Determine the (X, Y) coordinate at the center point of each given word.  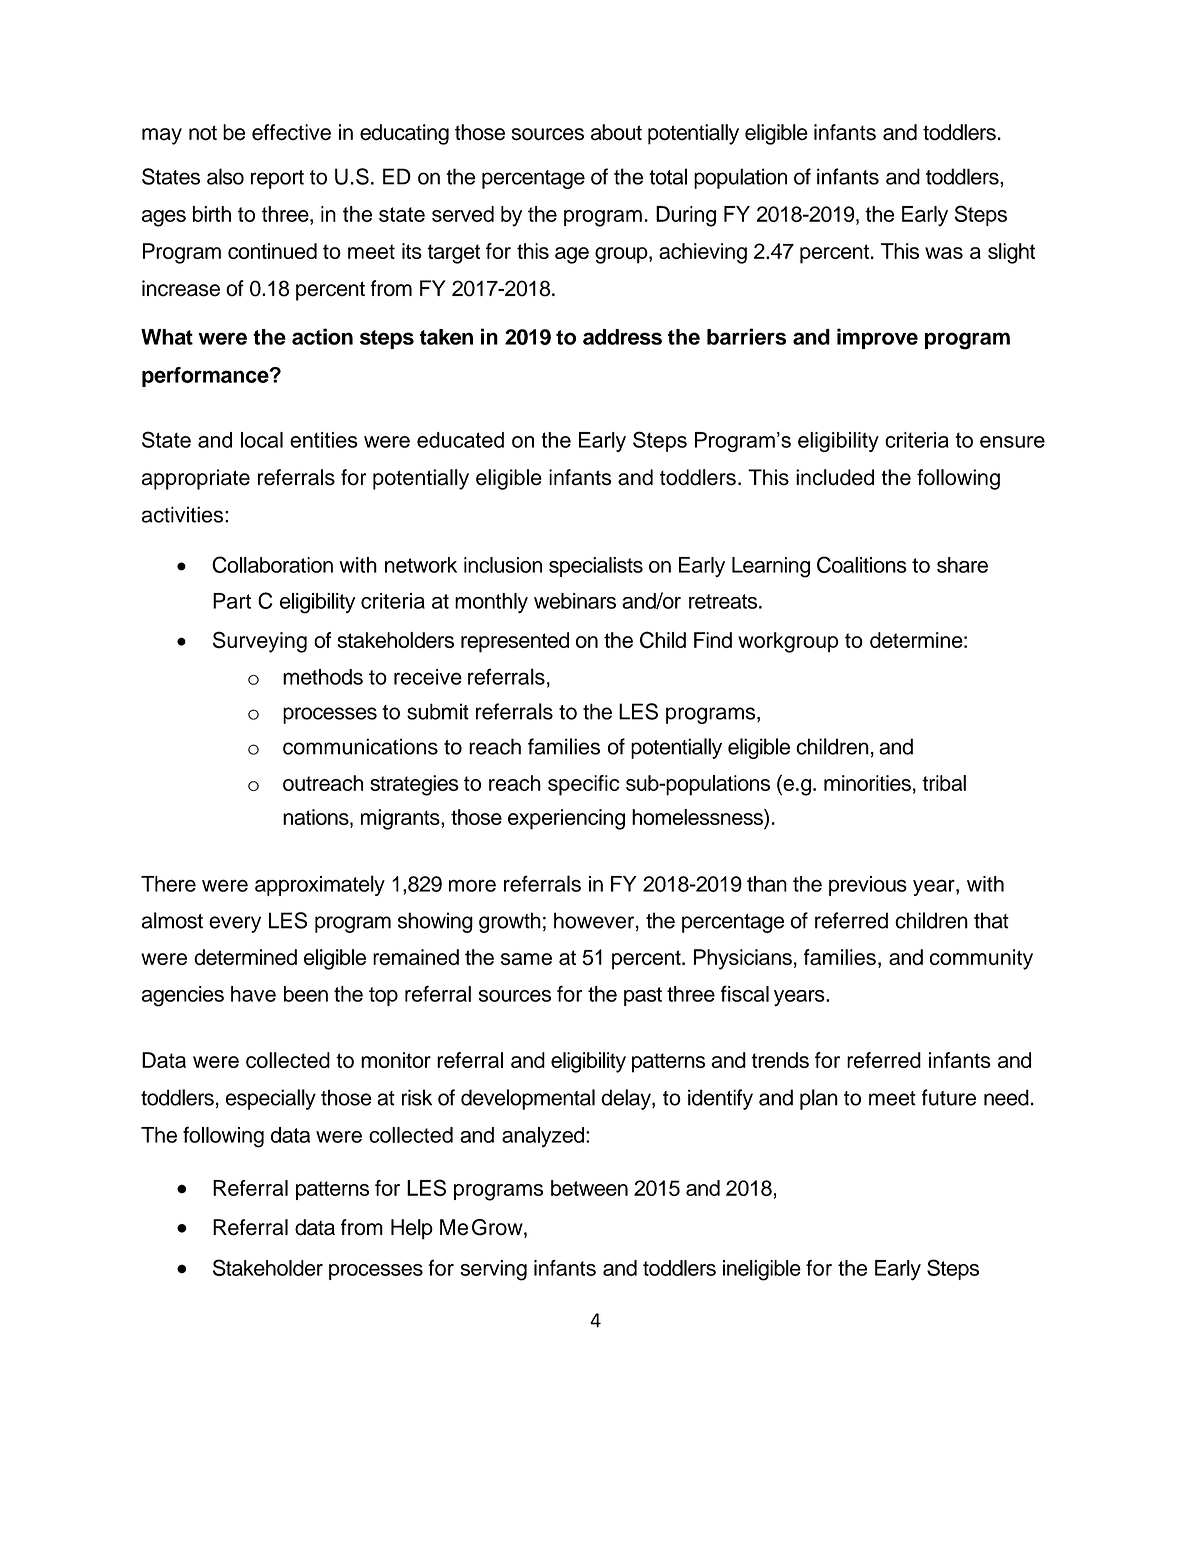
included (835, 477)
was (944, 253)
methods (323, 677)
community (981, 959)
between (589, 1188)
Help (412, 1229)
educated (460, 440)
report (277, 179)
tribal (944, 783)
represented (515, 642)
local (262, 440)
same (526, 959)
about (616, 132)
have (253, 994)
